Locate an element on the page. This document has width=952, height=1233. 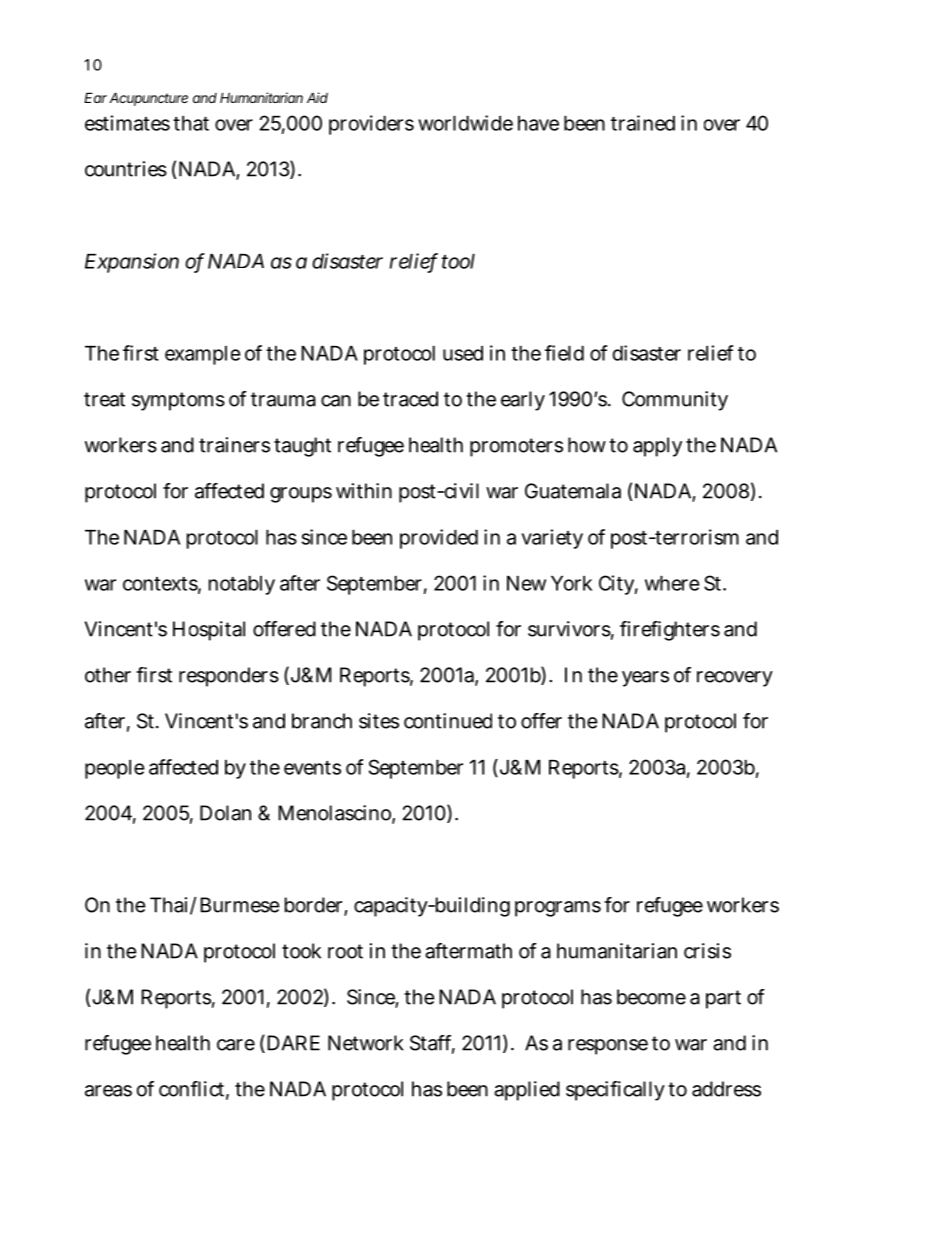
that is located at coordinates (191, 123).
